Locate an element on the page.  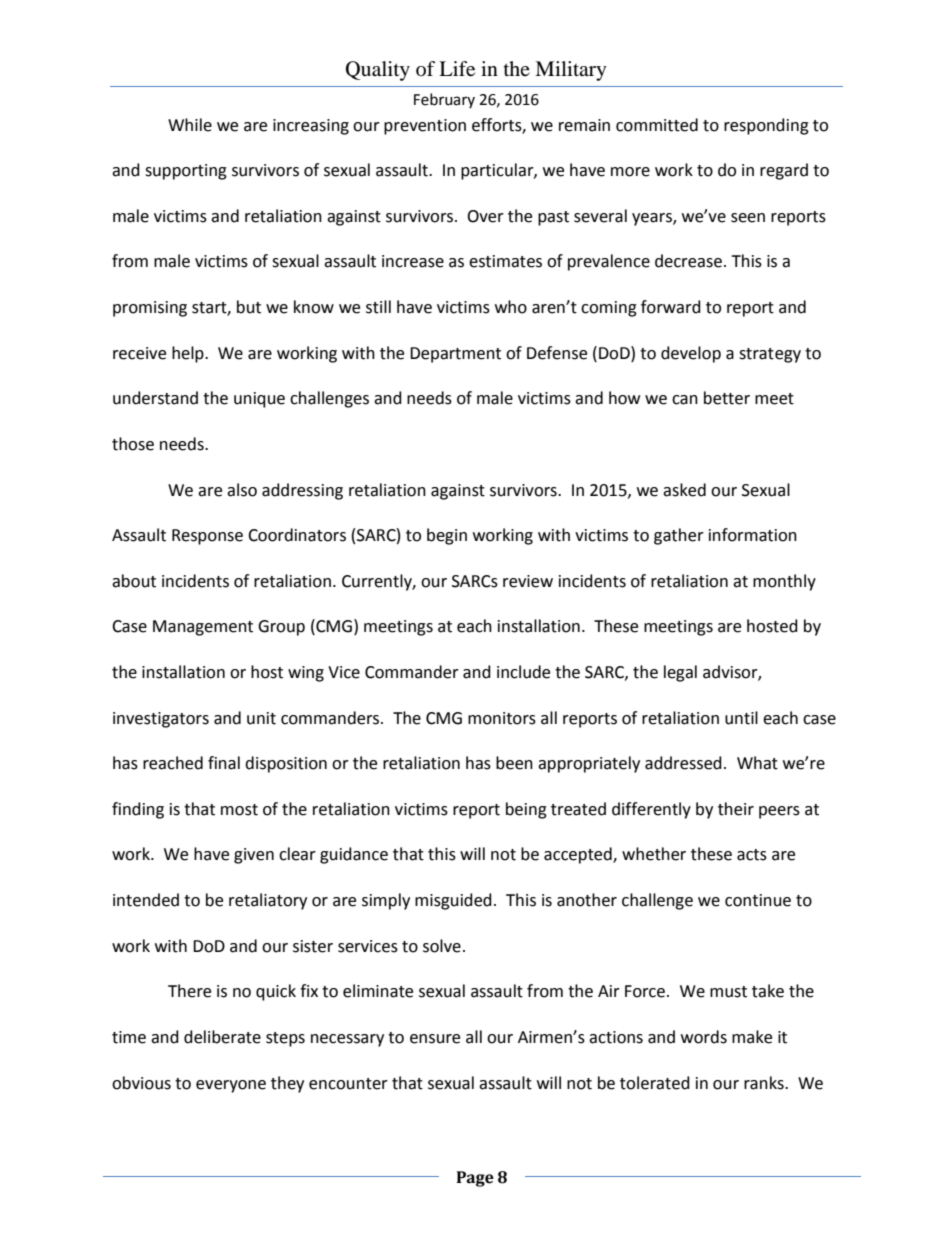
most is located at coordinates (239, 810).
